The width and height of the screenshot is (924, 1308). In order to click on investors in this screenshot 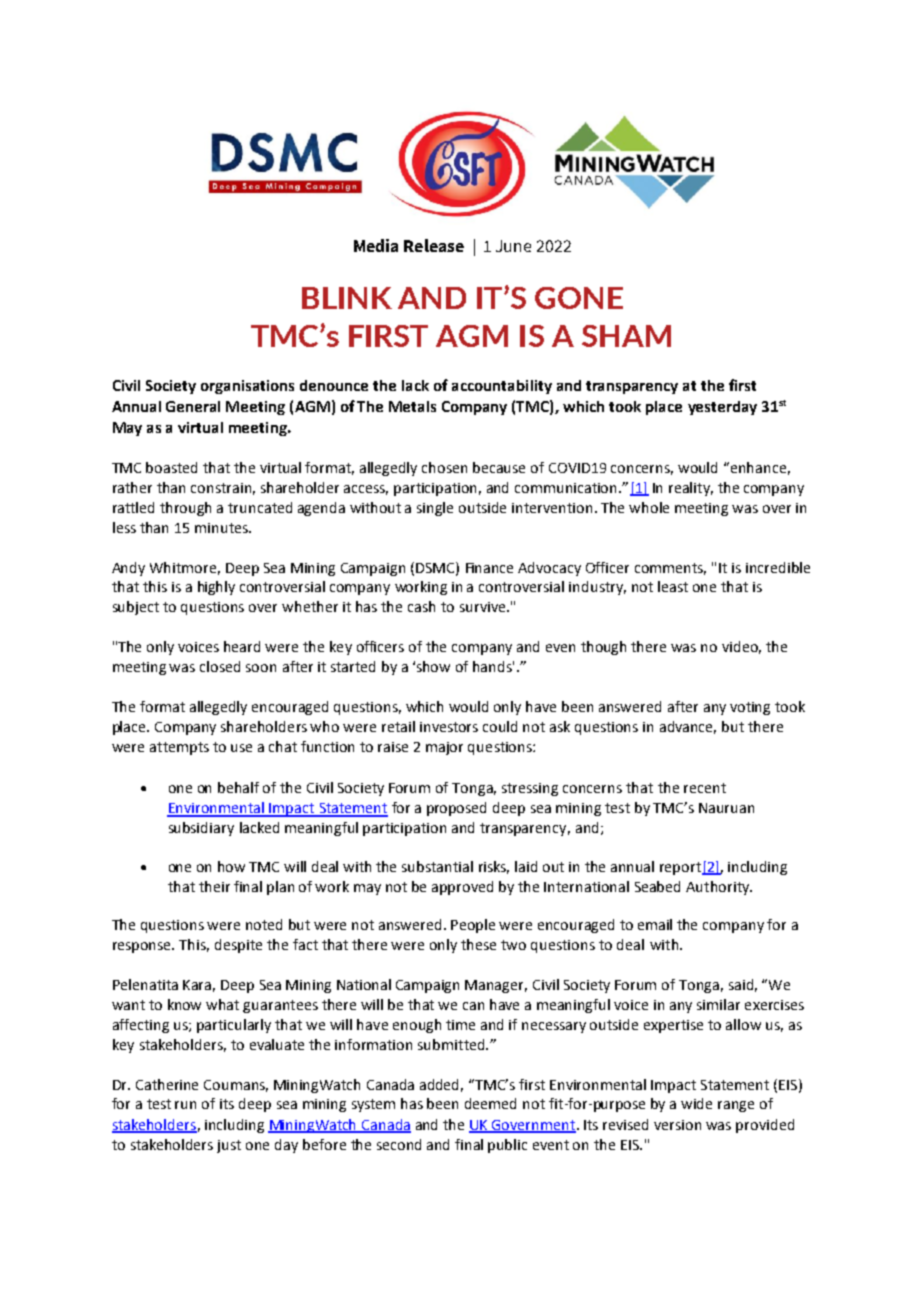, I will do `click(449, 727)`.
